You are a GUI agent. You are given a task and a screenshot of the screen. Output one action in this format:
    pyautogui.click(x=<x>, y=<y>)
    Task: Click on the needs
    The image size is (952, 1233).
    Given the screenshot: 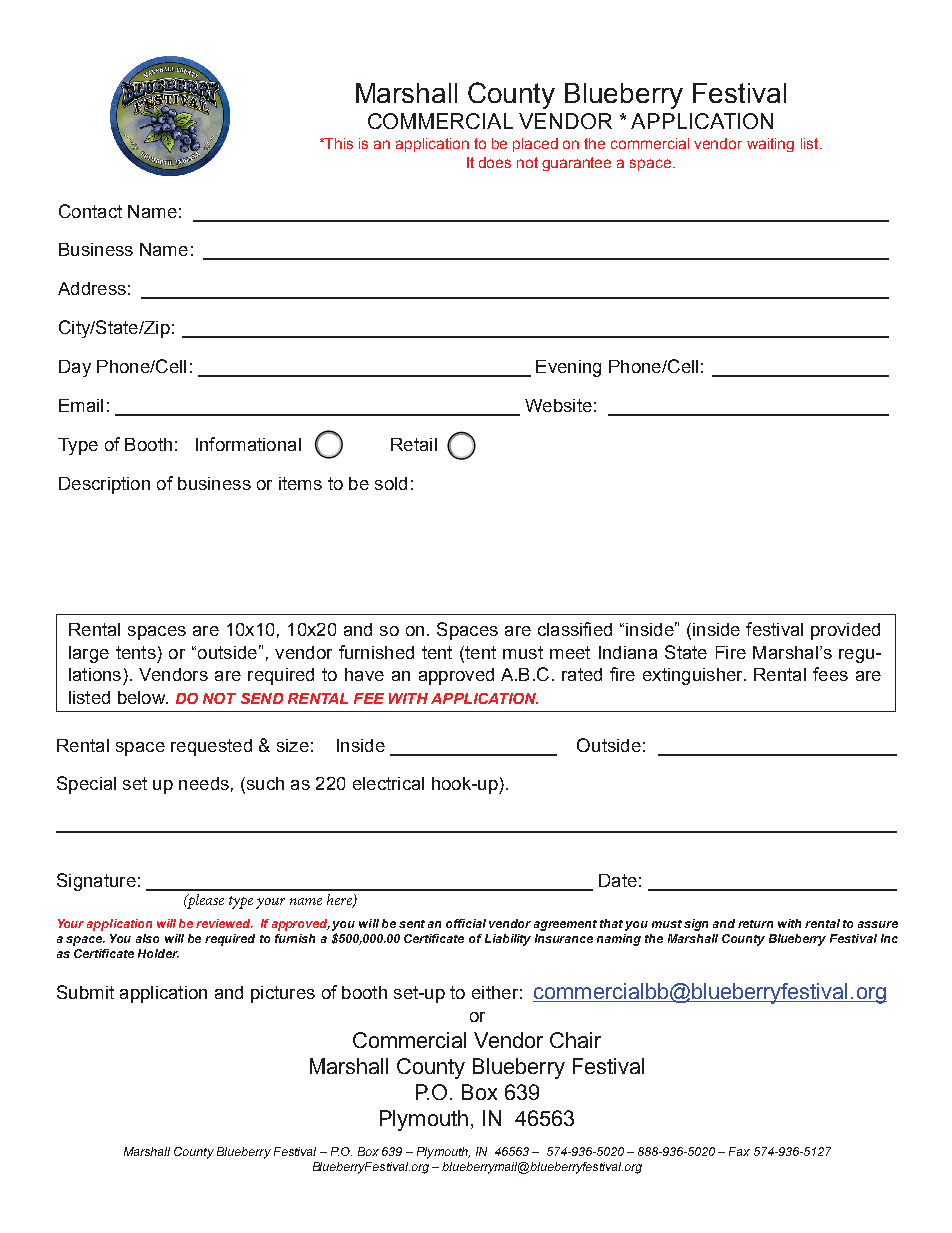 What is the action you would take?
    pyautogui.click(x=204, y=783)
